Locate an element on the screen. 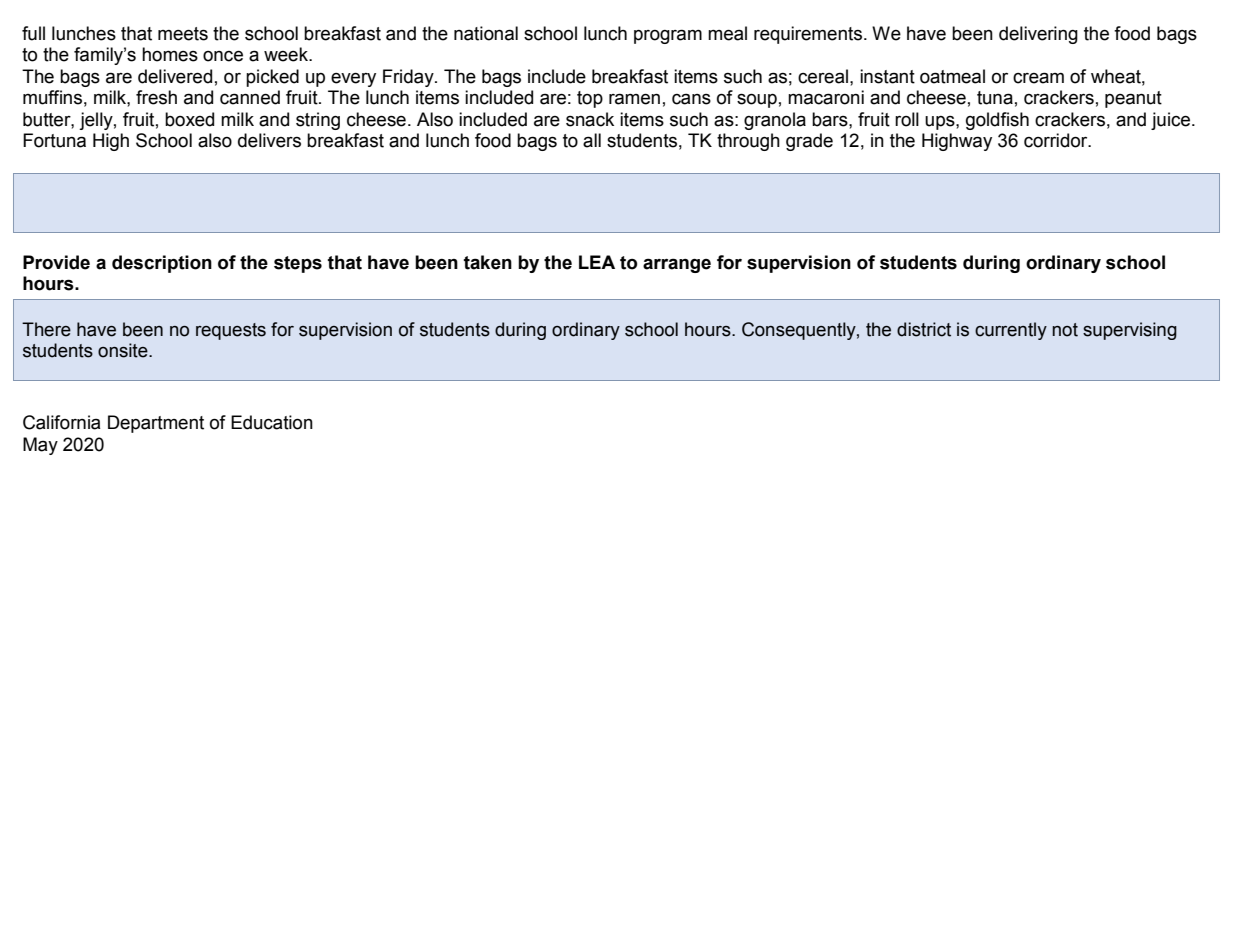 The height and width of the screenshot is (952, 1233). arrange is located at coordinates (677, 265).
